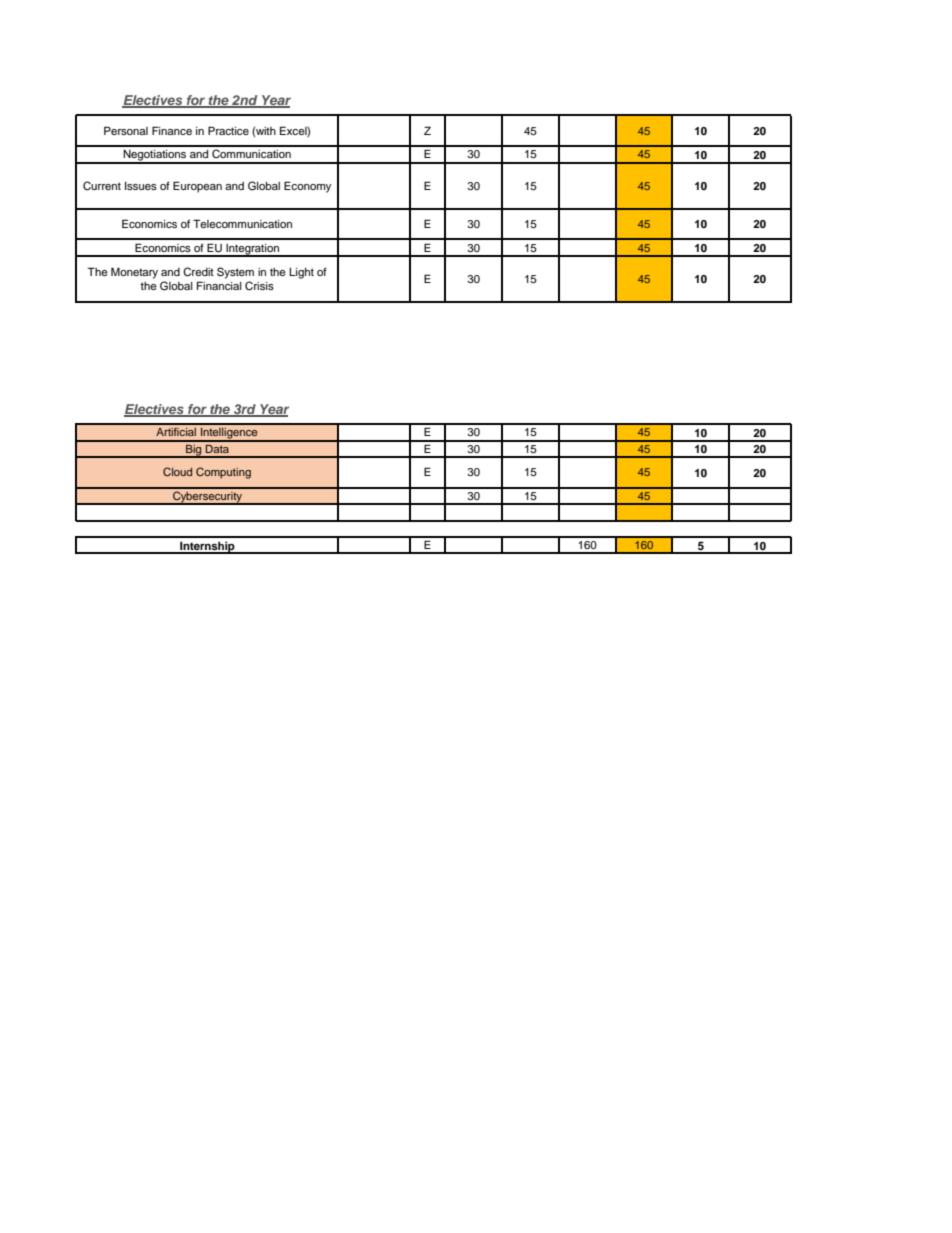 Image resolution: width=952 pixels, height=1233 pixels. Describe the element at coordinates (259, 286) in the screenshot. I see `Crisis` at that location.
